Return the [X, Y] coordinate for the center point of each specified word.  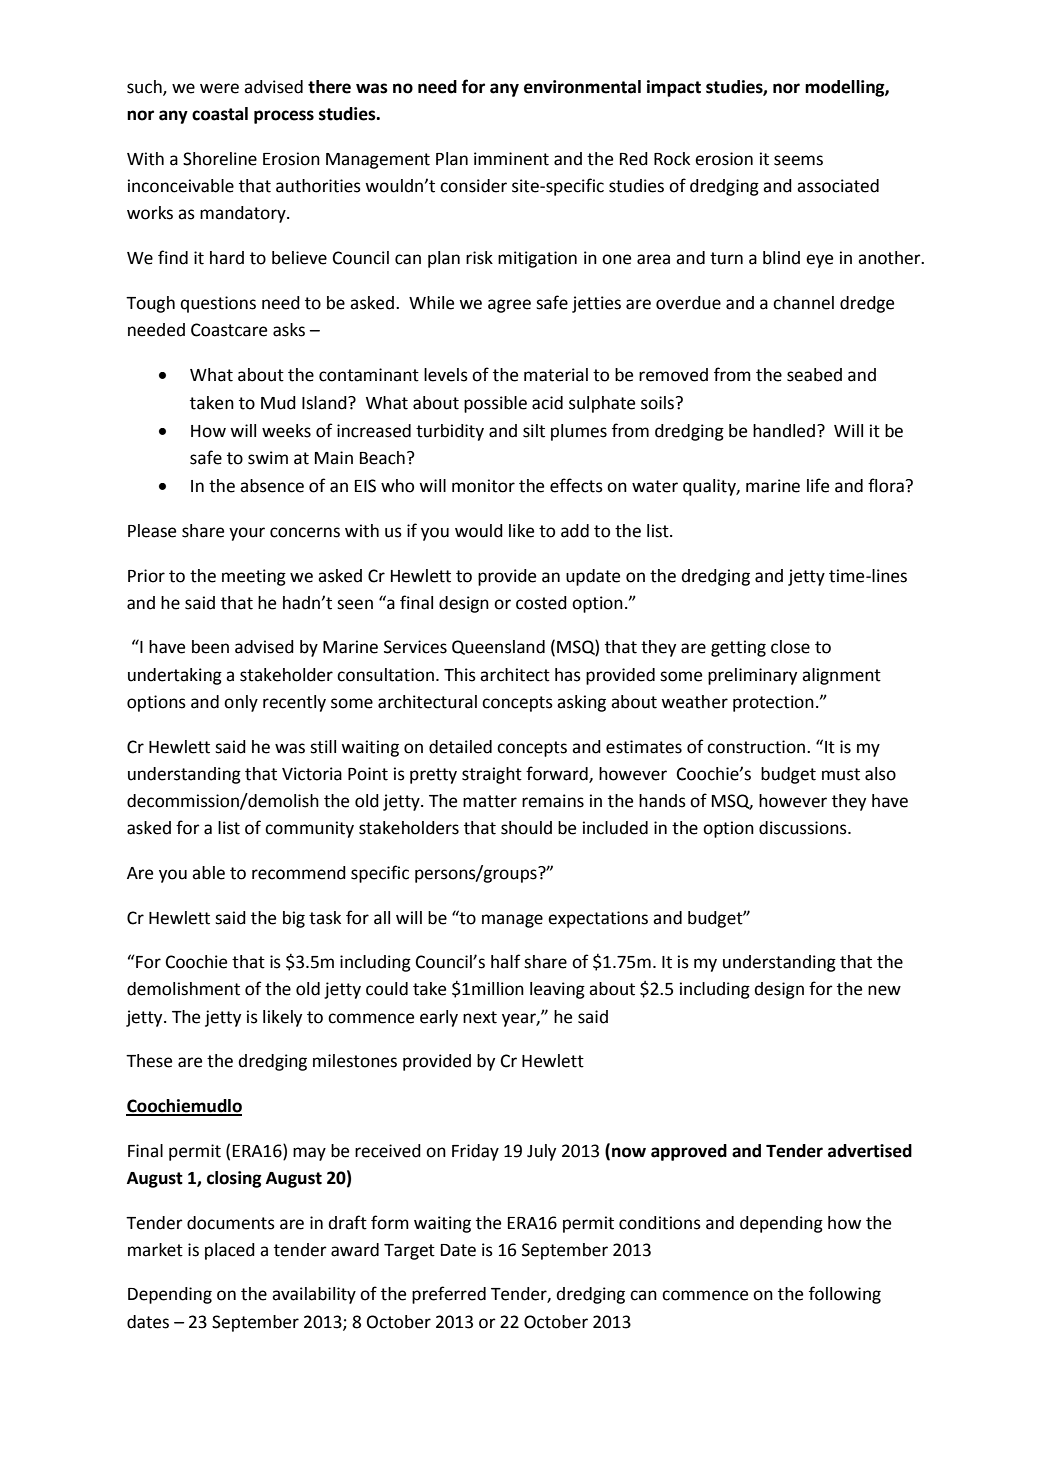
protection [773, 703]
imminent [511, 159]
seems [798, 160]
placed [230, 1251]
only [241, 703]
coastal [220, 114]
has [568, 675]
